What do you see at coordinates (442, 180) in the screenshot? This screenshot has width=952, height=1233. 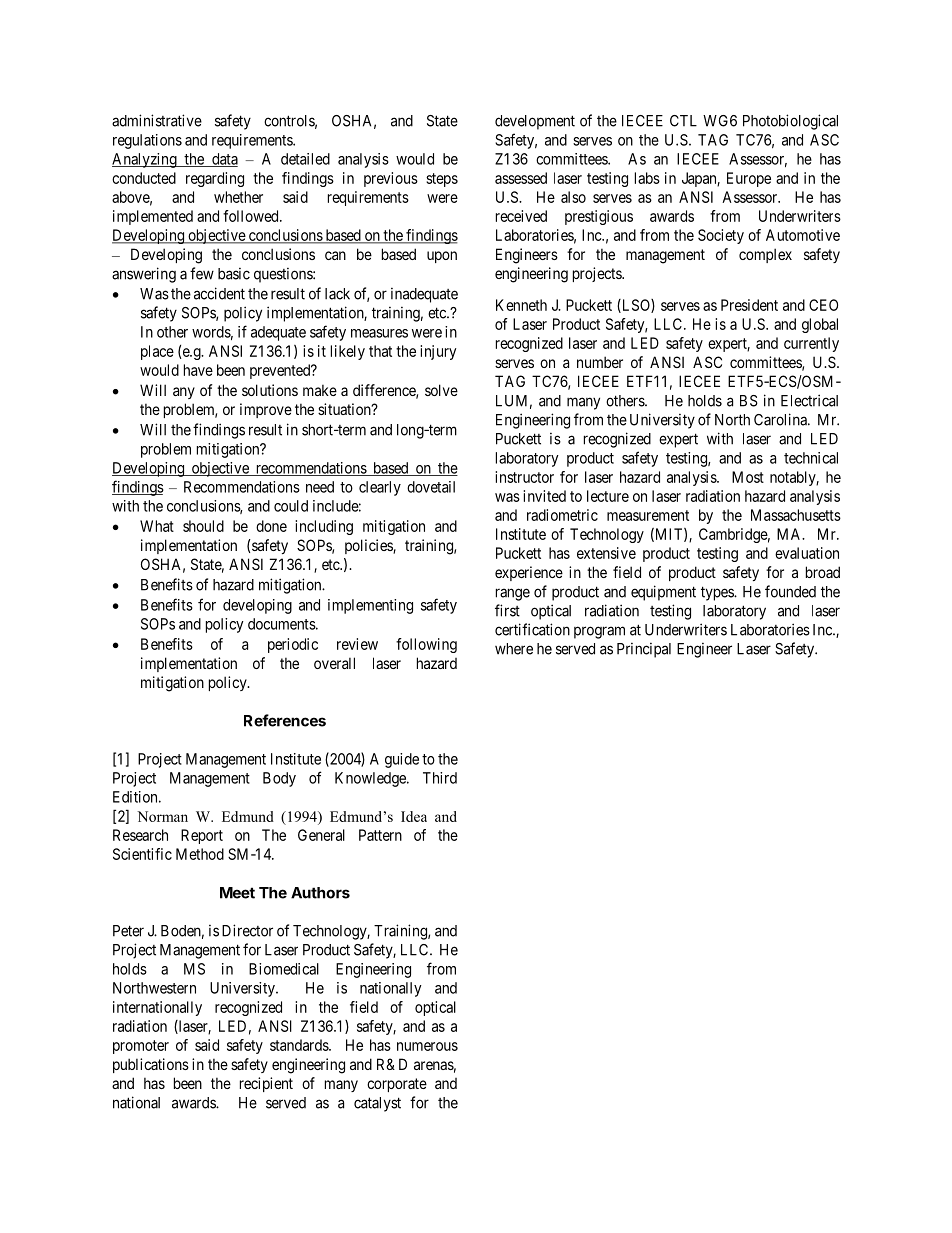 I see `steps` at bounding box center [442, 180].
